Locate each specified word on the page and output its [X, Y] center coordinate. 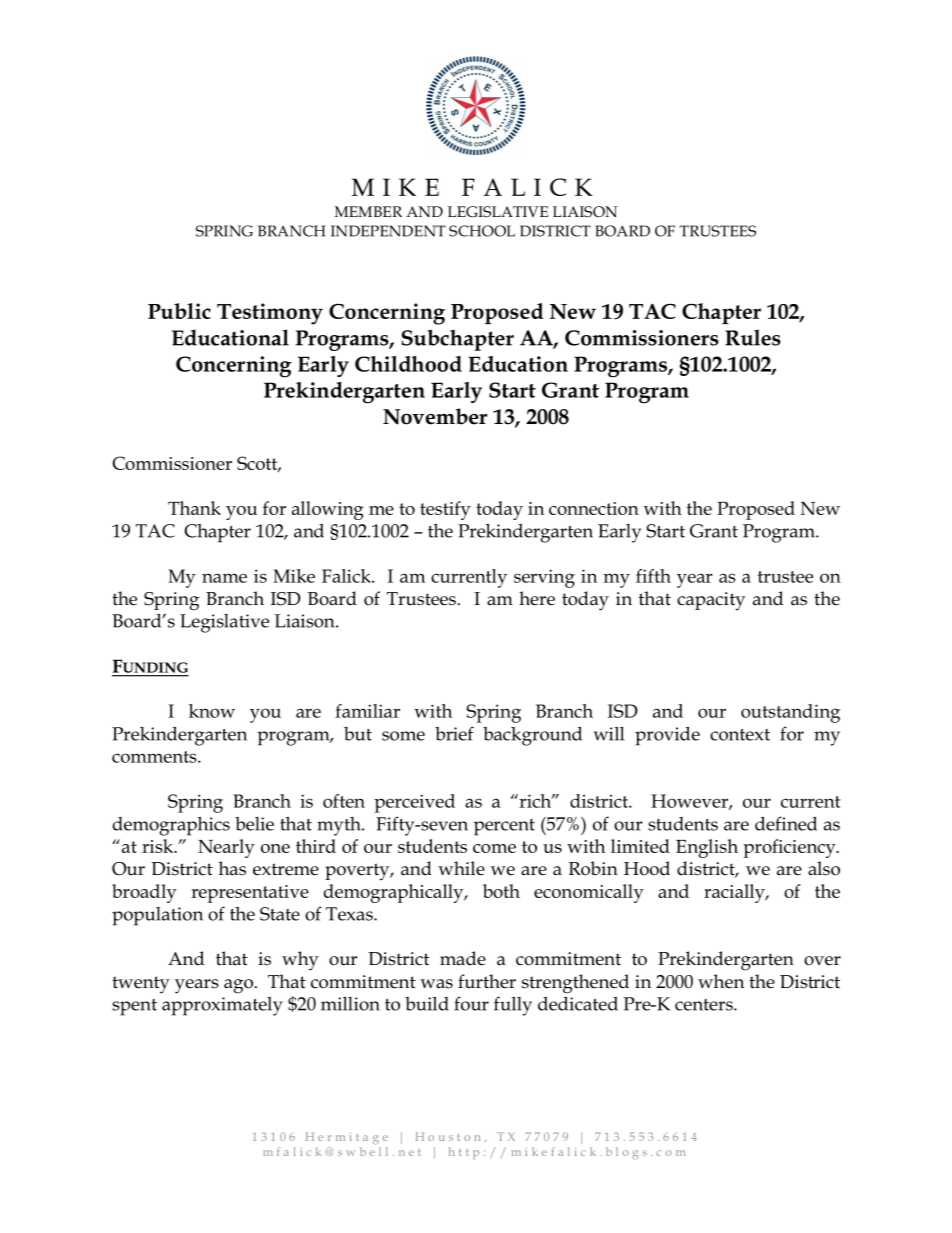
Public [179, 311]
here [537, 598]
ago [238, 986]
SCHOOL [482, 231]
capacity [711, 601]
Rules [753, 337]
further [487, 981]
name [224, 578]
